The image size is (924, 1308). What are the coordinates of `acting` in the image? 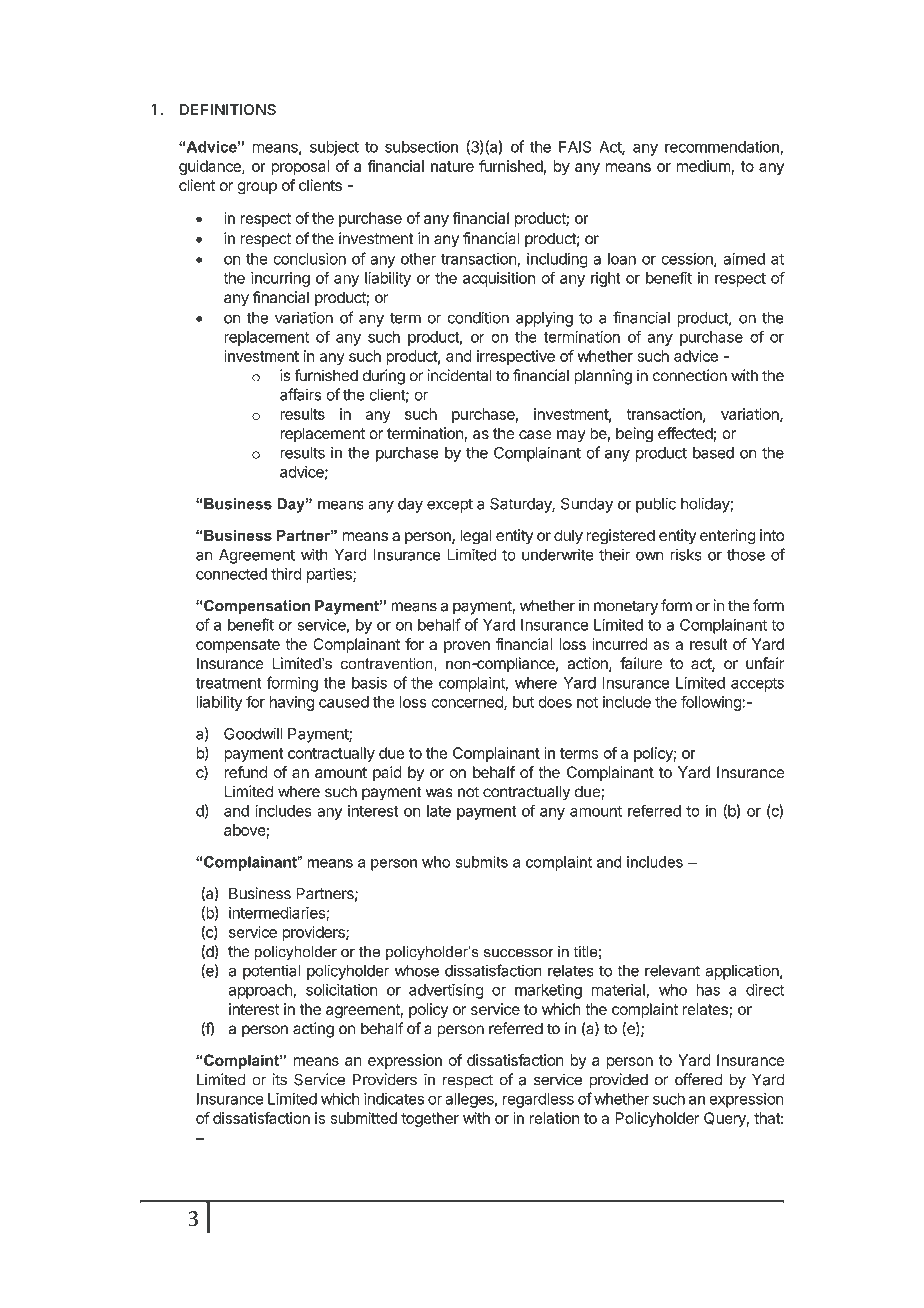 It's located at (313, 1030).
